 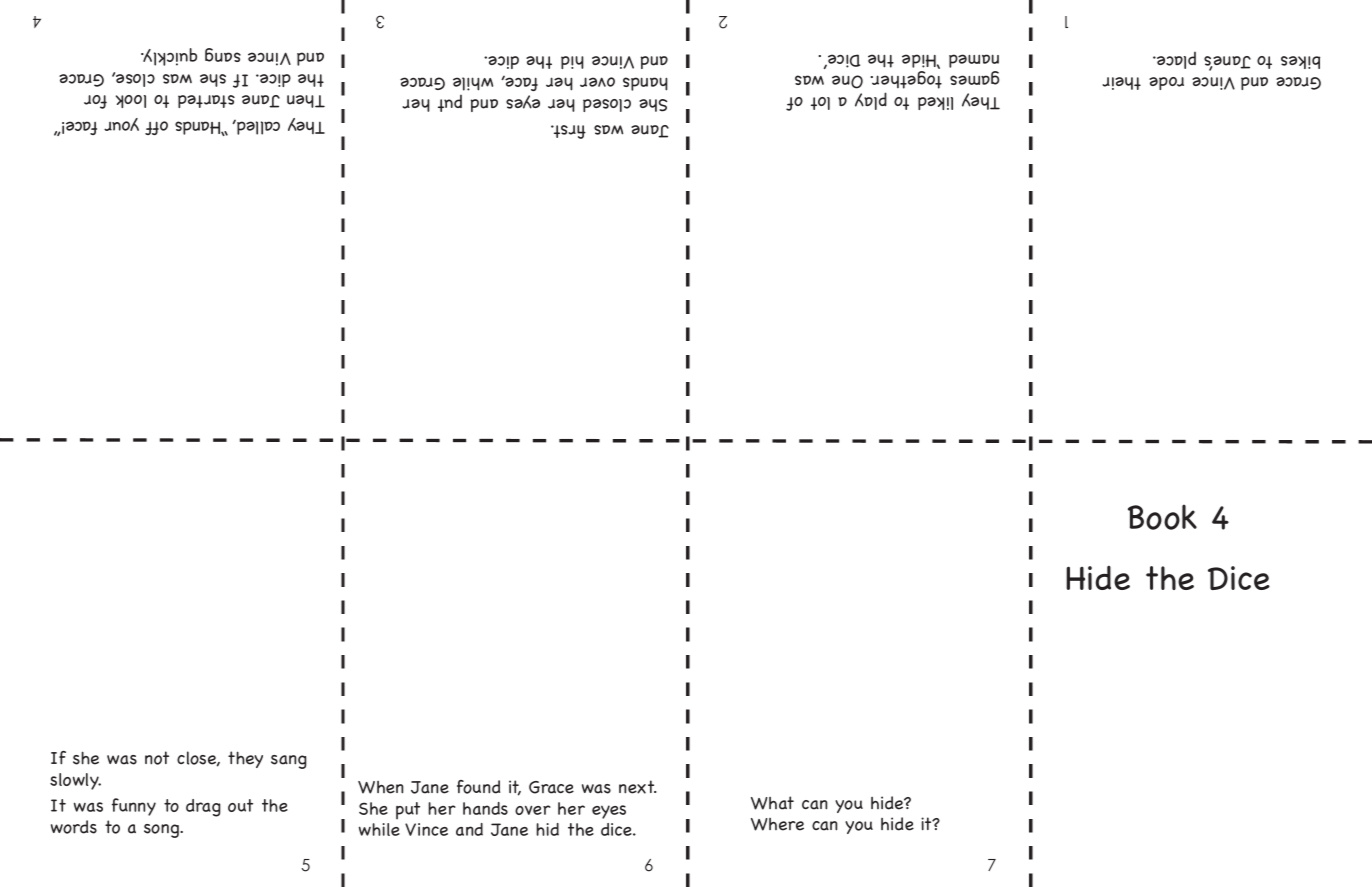 I want to click on What, so click(x=772, y=803).
